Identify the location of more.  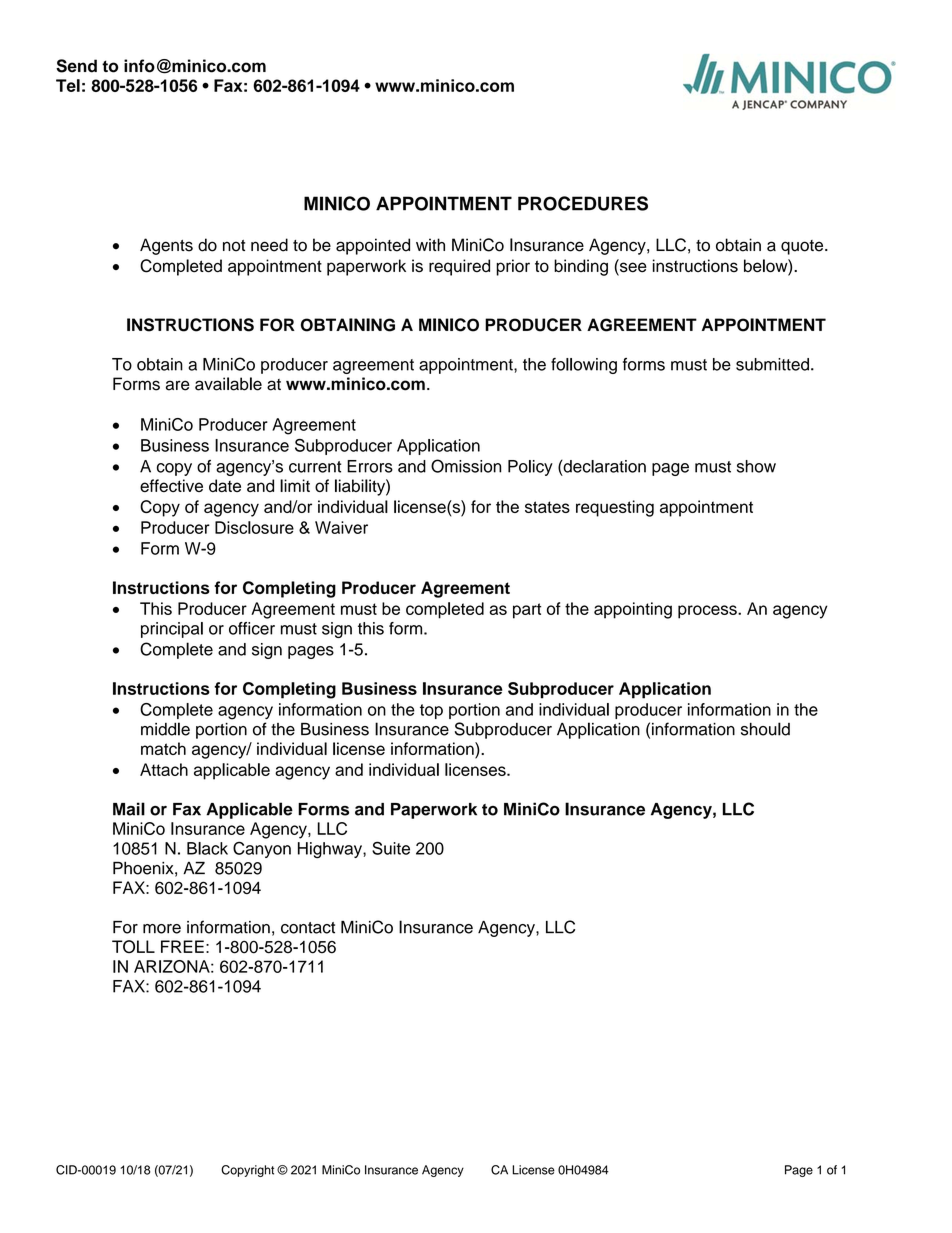
(162, 929).
